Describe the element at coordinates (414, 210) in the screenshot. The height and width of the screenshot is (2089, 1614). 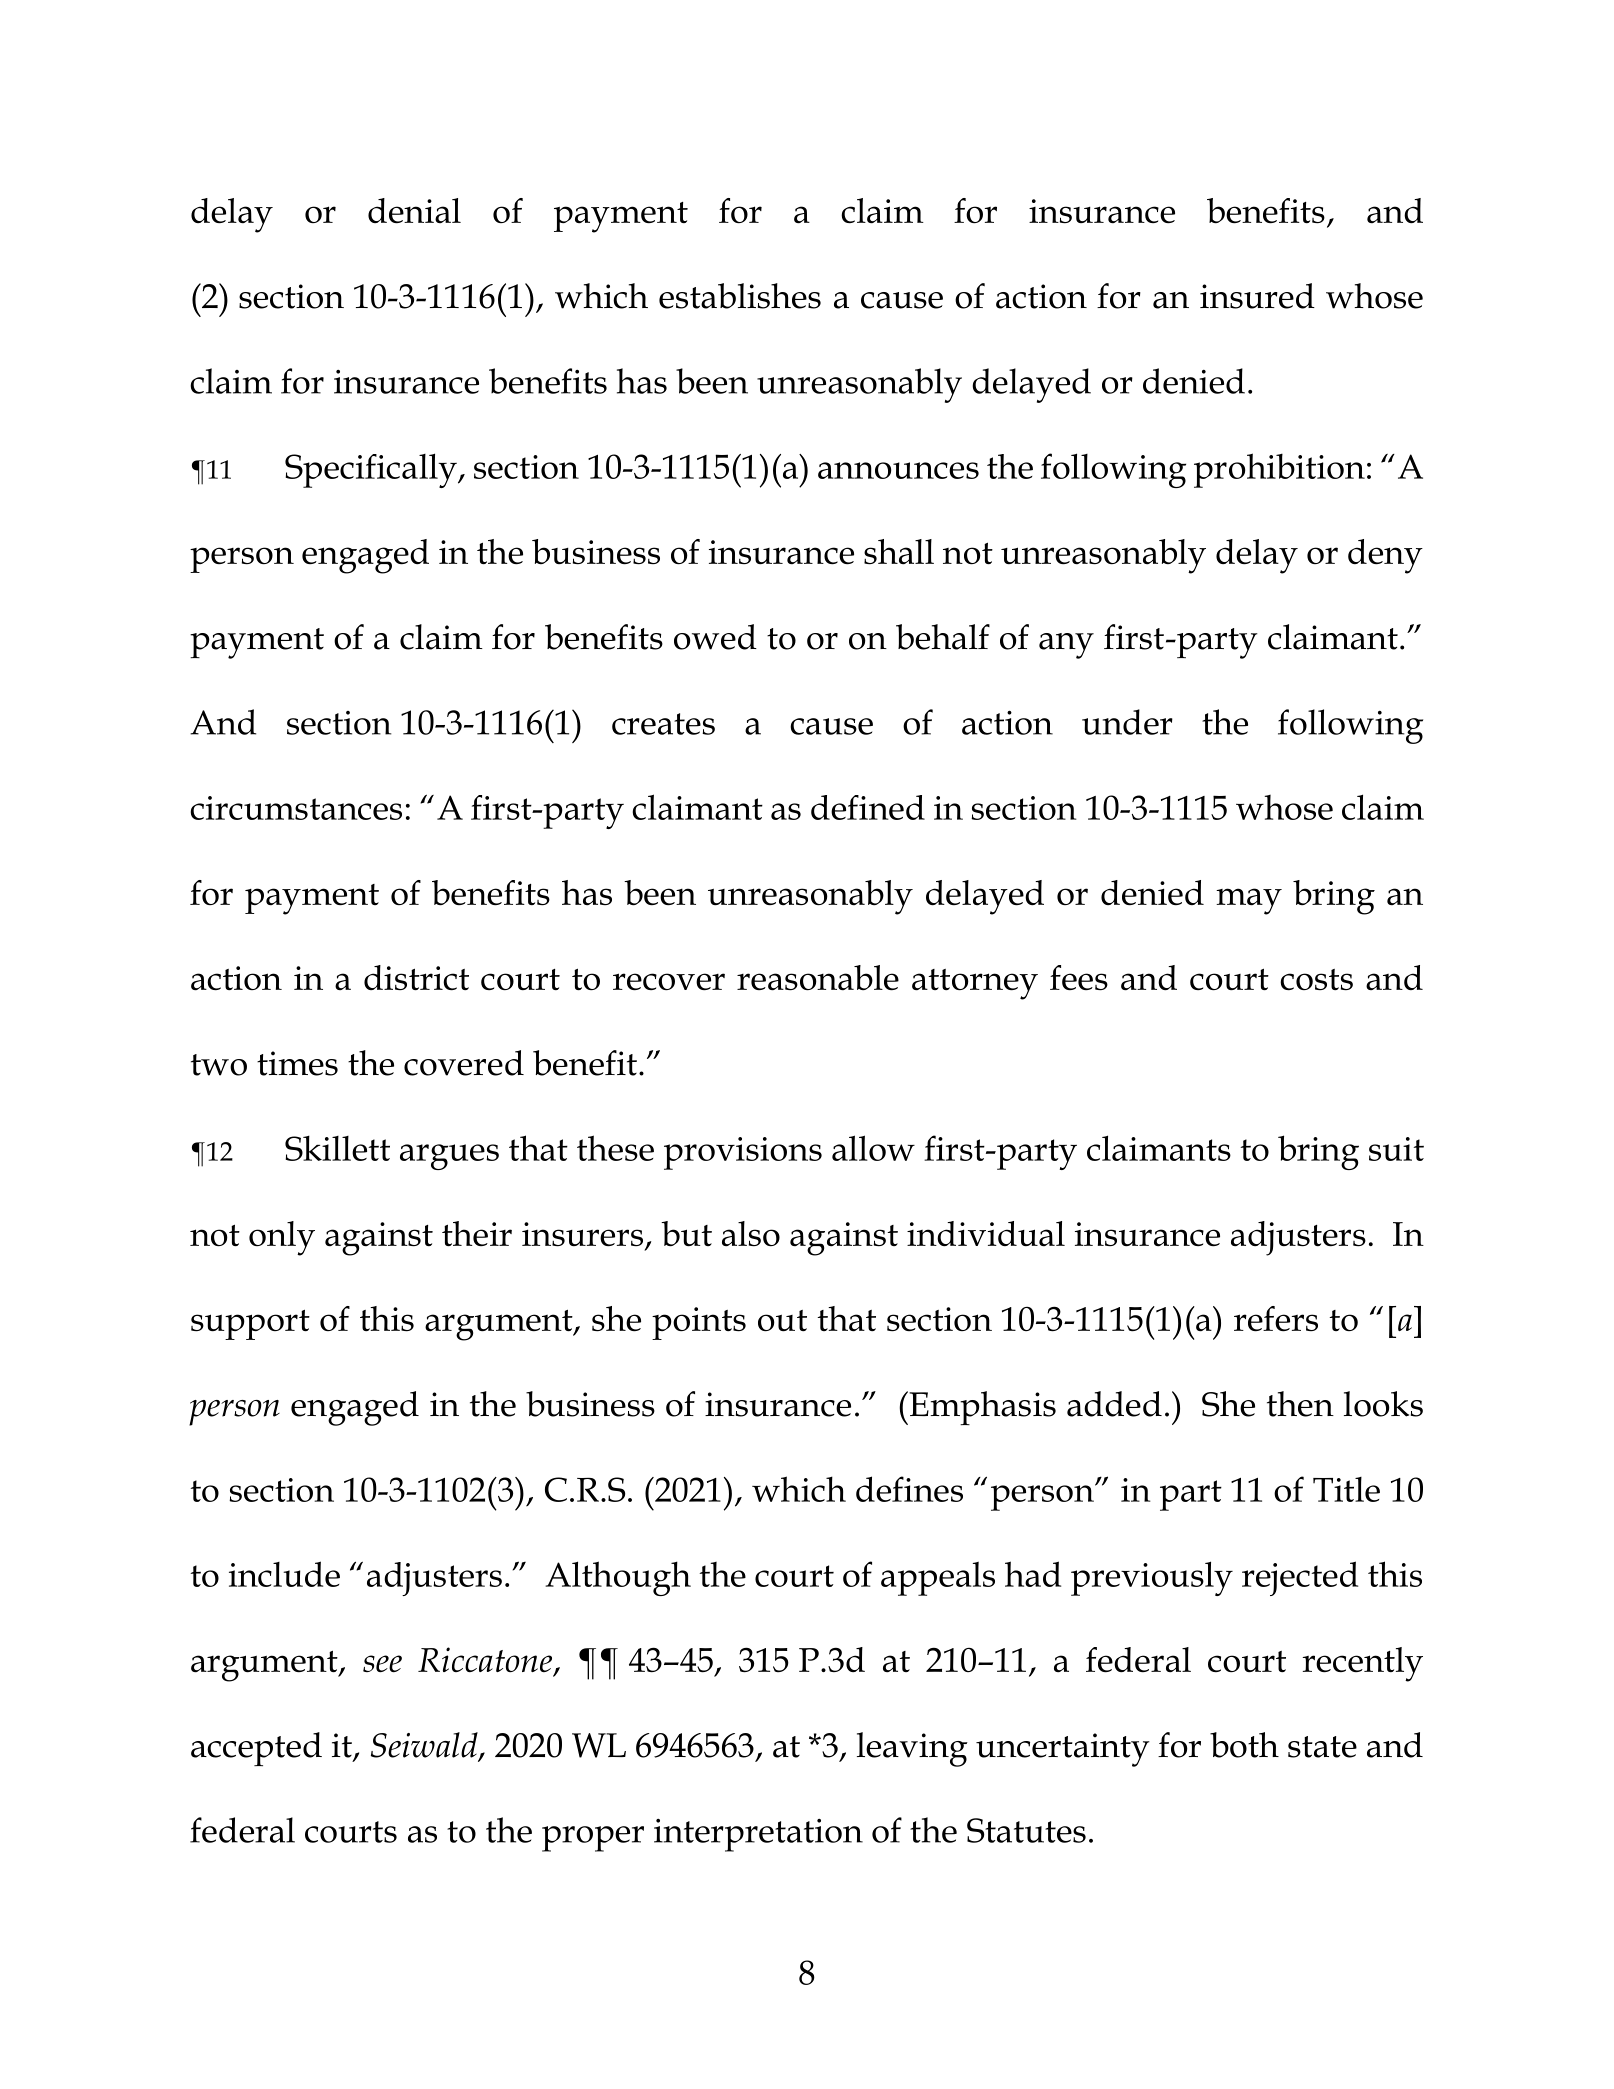
I see `denial` at that location.
